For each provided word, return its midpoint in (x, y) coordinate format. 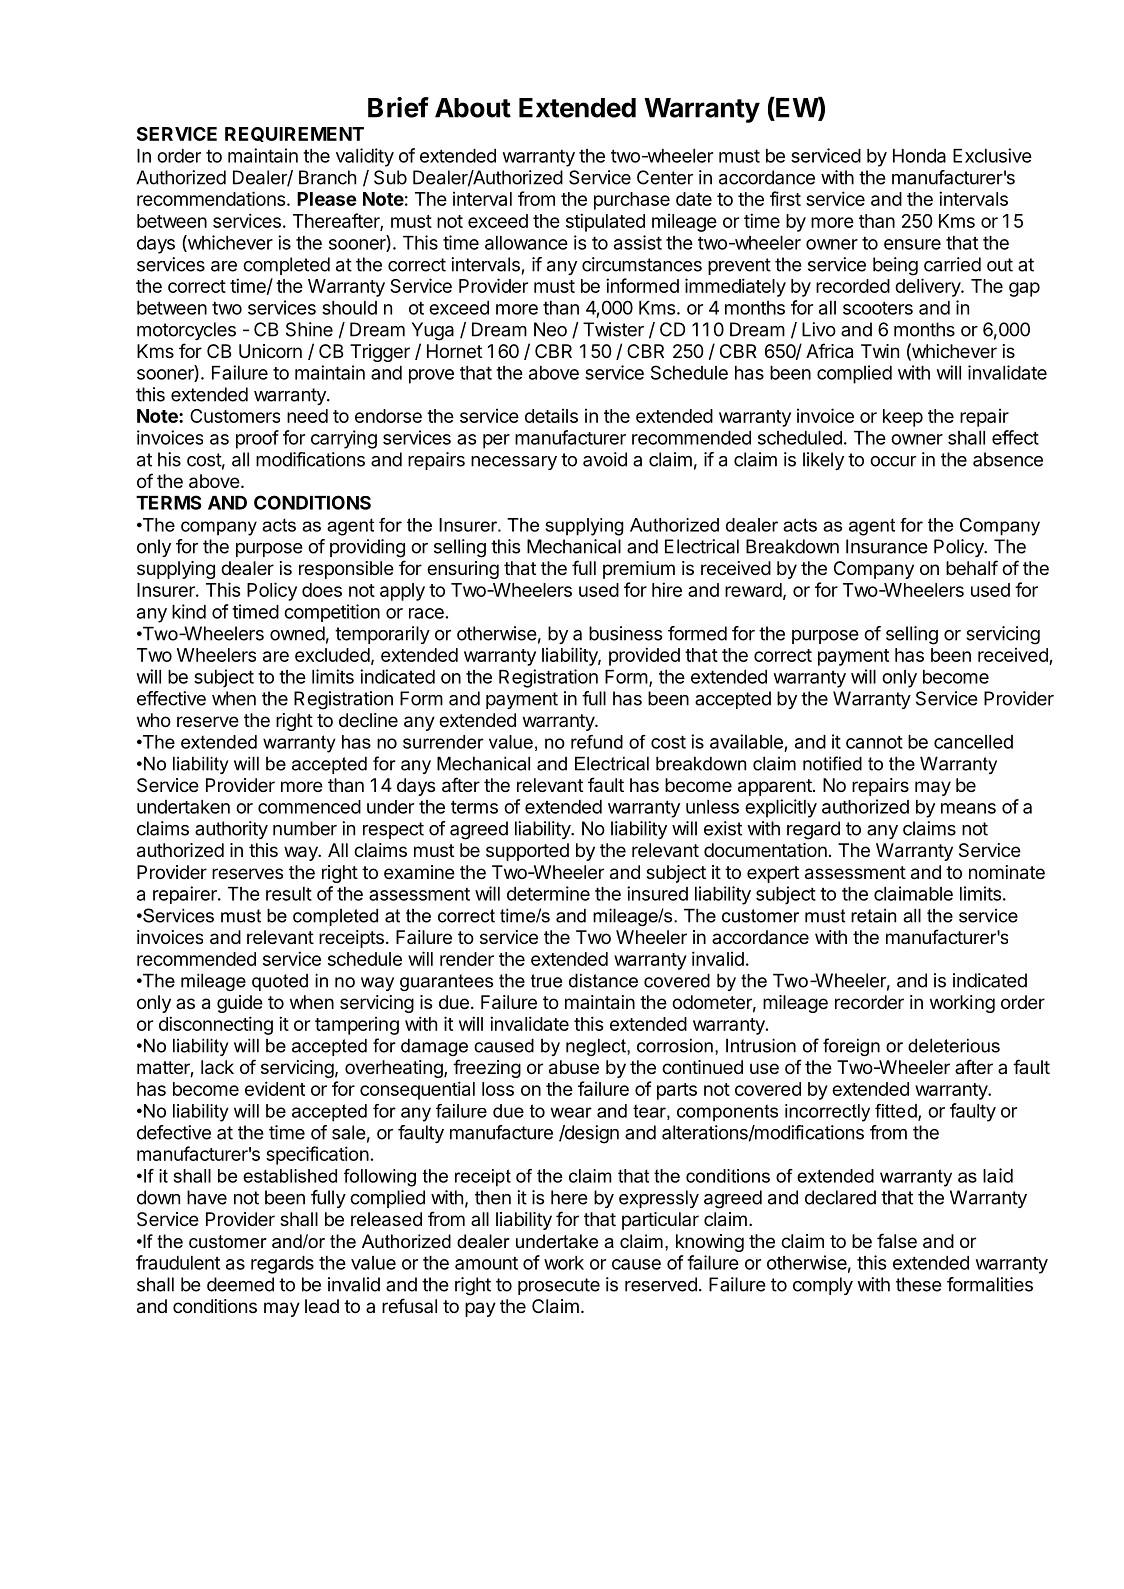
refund (597, 742)
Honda (919, 156)
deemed (240, 1284)
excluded (332, 655)
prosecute (559, 1286)
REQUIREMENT (294, 134)
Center (665, 177)
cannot (874, 742)
